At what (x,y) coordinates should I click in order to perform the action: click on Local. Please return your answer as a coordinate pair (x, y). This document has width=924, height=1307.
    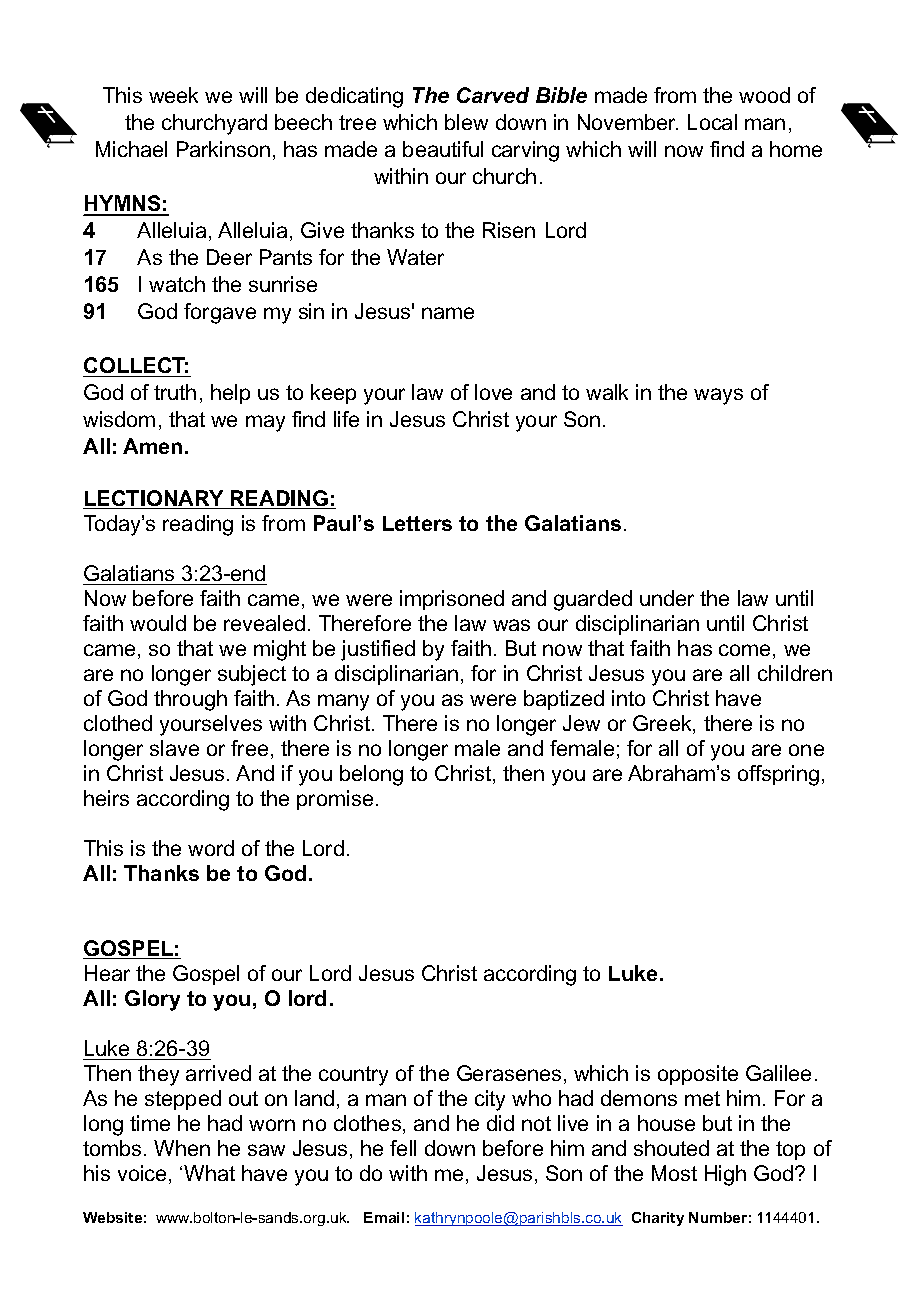
    Looking at the image, I should click on (712, 122).
